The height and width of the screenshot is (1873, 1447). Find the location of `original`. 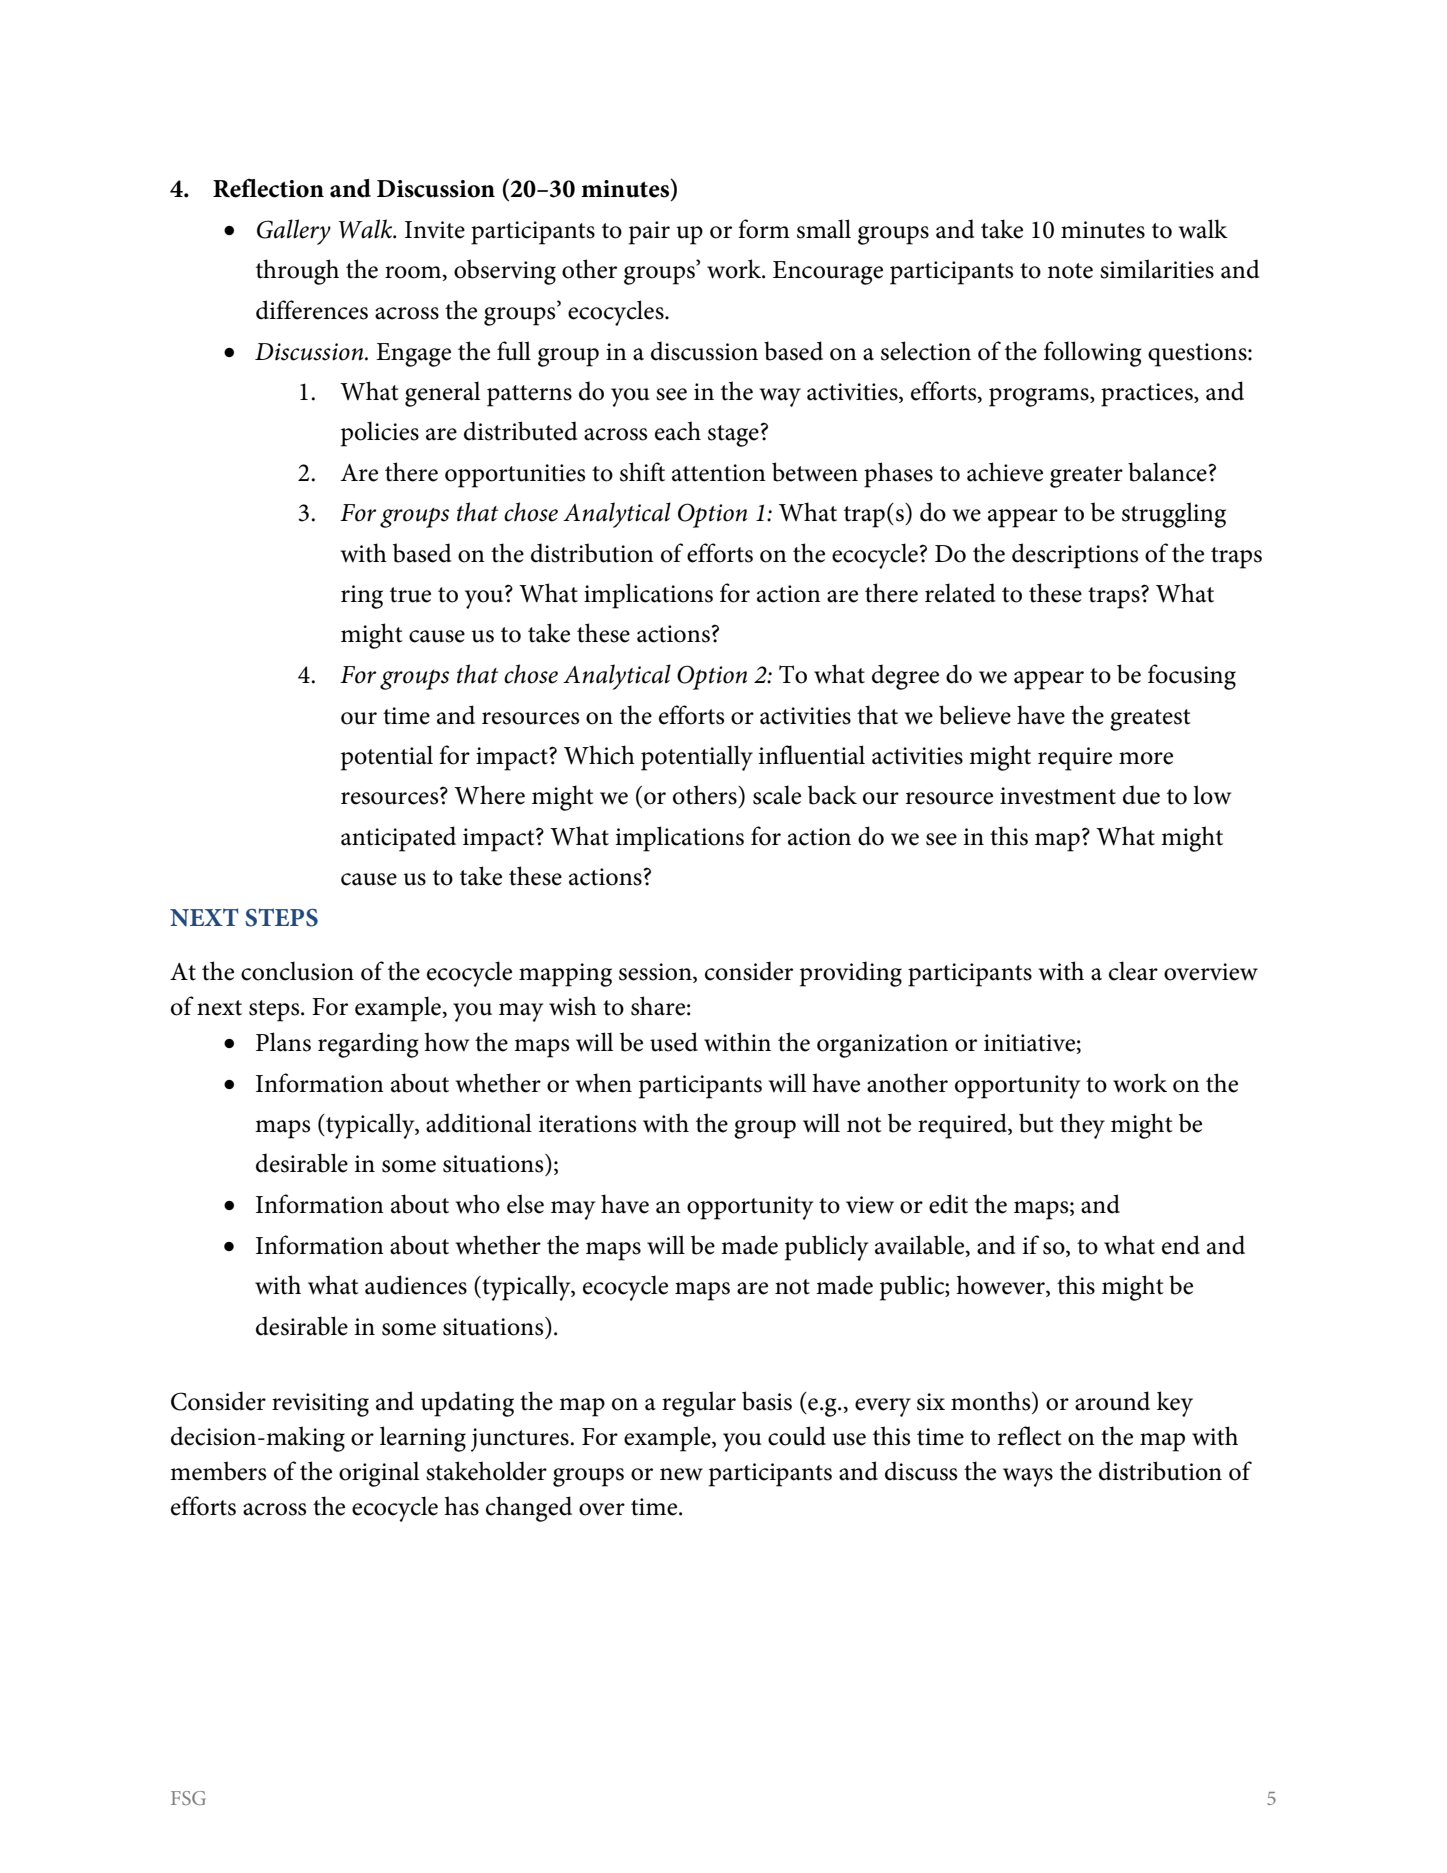

original is located at coordinates (379, 1474).
